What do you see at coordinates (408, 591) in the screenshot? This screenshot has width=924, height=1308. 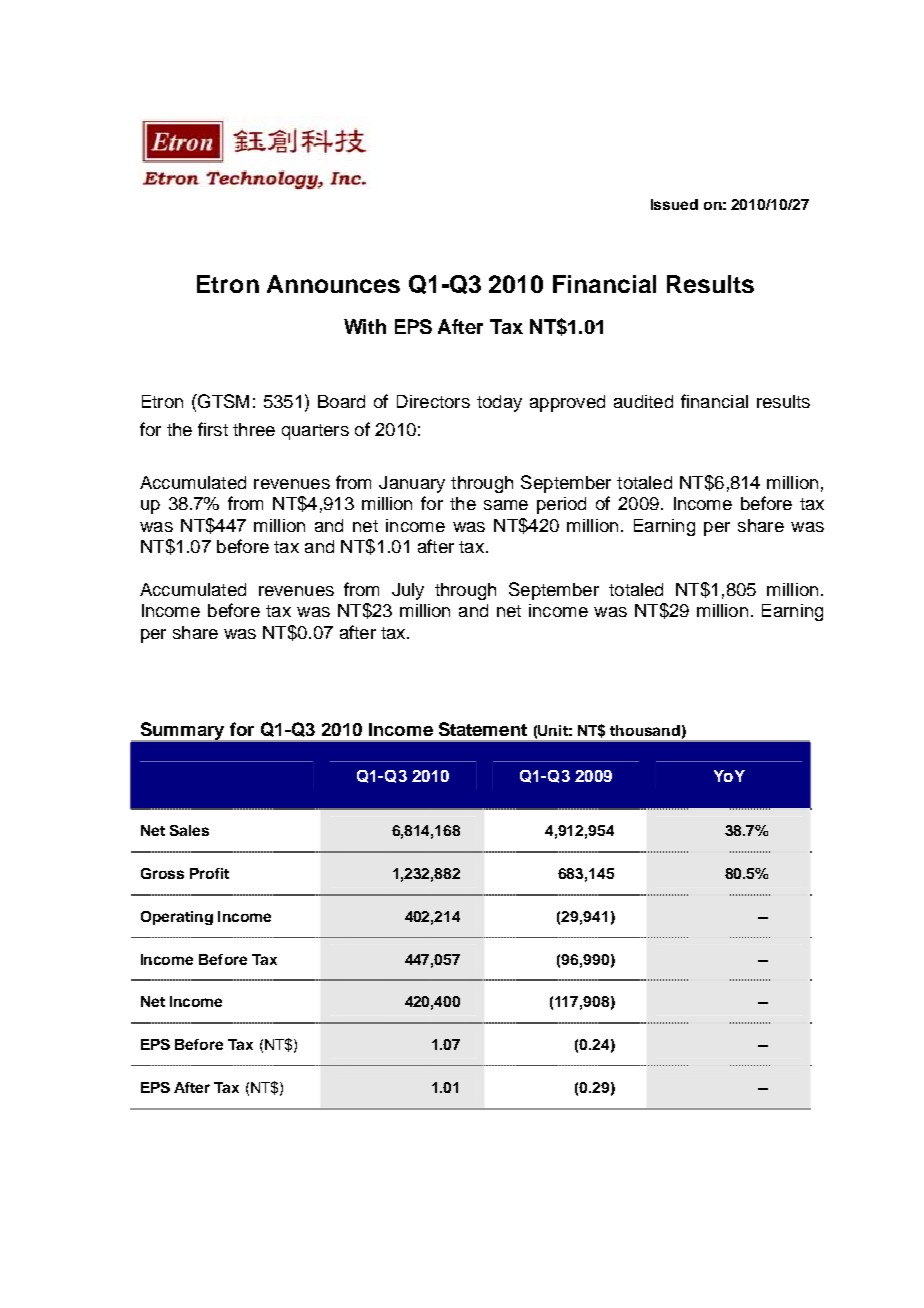 I see `July` at bounding box center [408, 591].
